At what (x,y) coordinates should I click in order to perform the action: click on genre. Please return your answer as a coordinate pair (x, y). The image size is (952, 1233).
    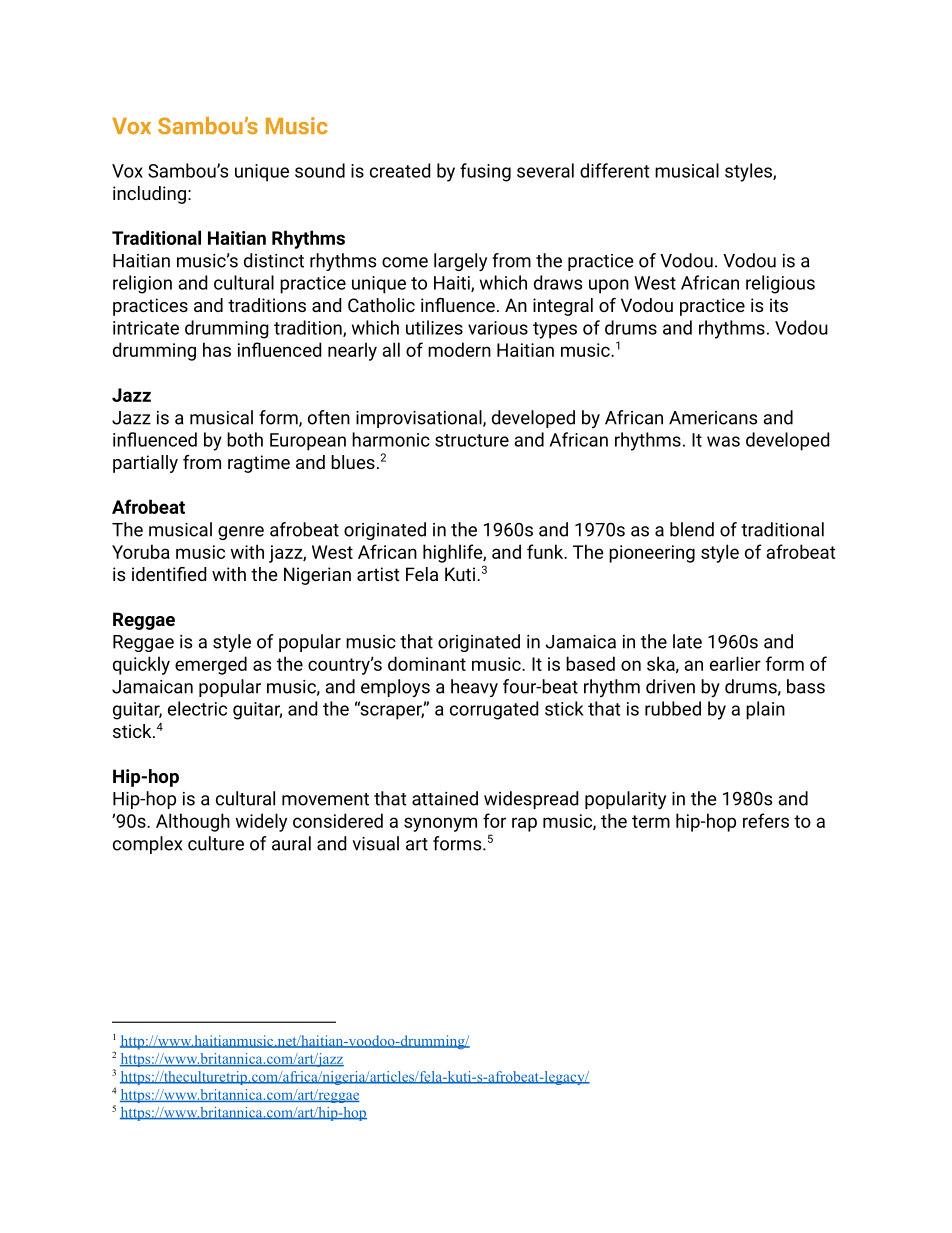
    Looking at the image, I should click on (241, 533).
